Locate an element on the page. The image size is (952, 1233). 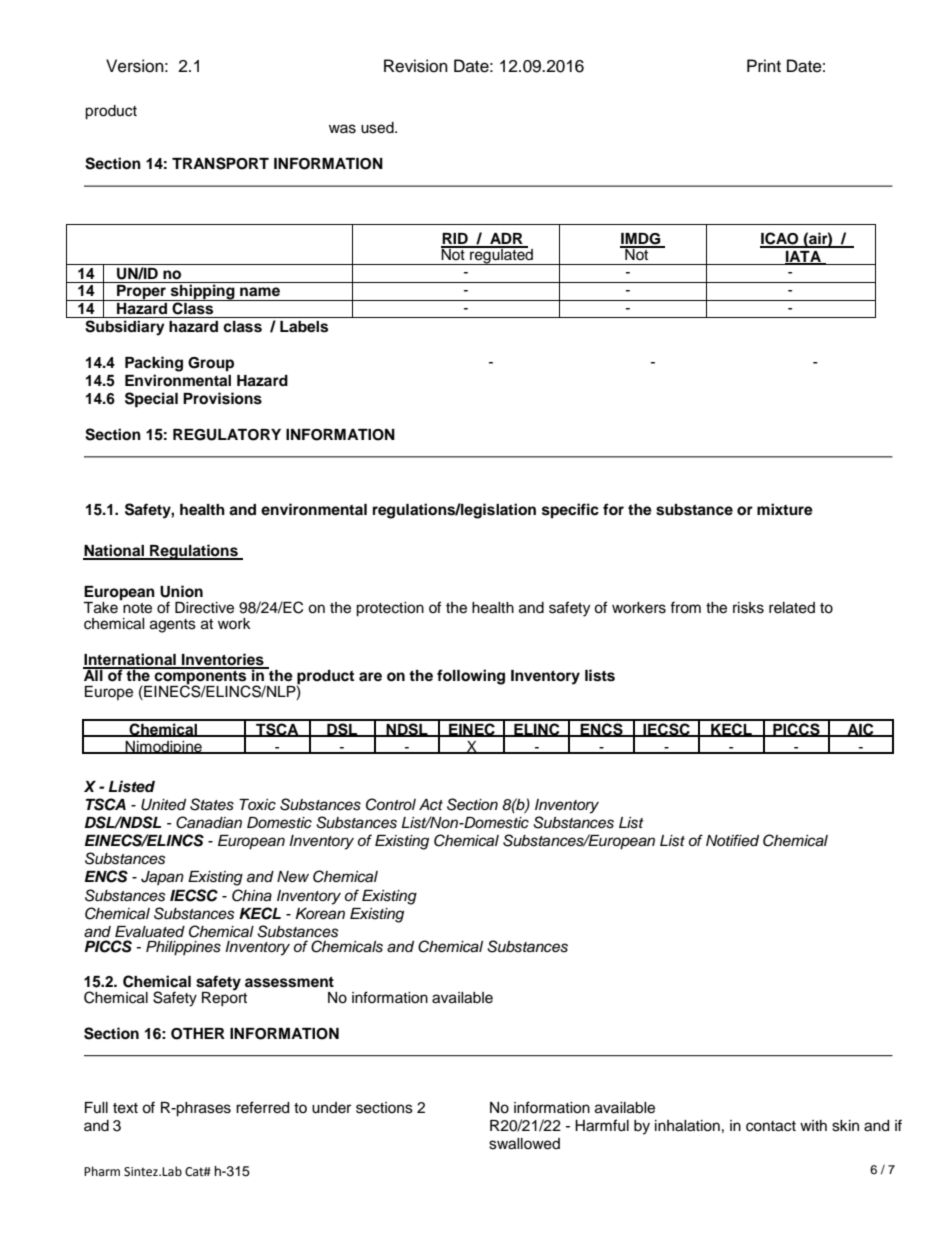
specific is located at coordinates (570, 511).
